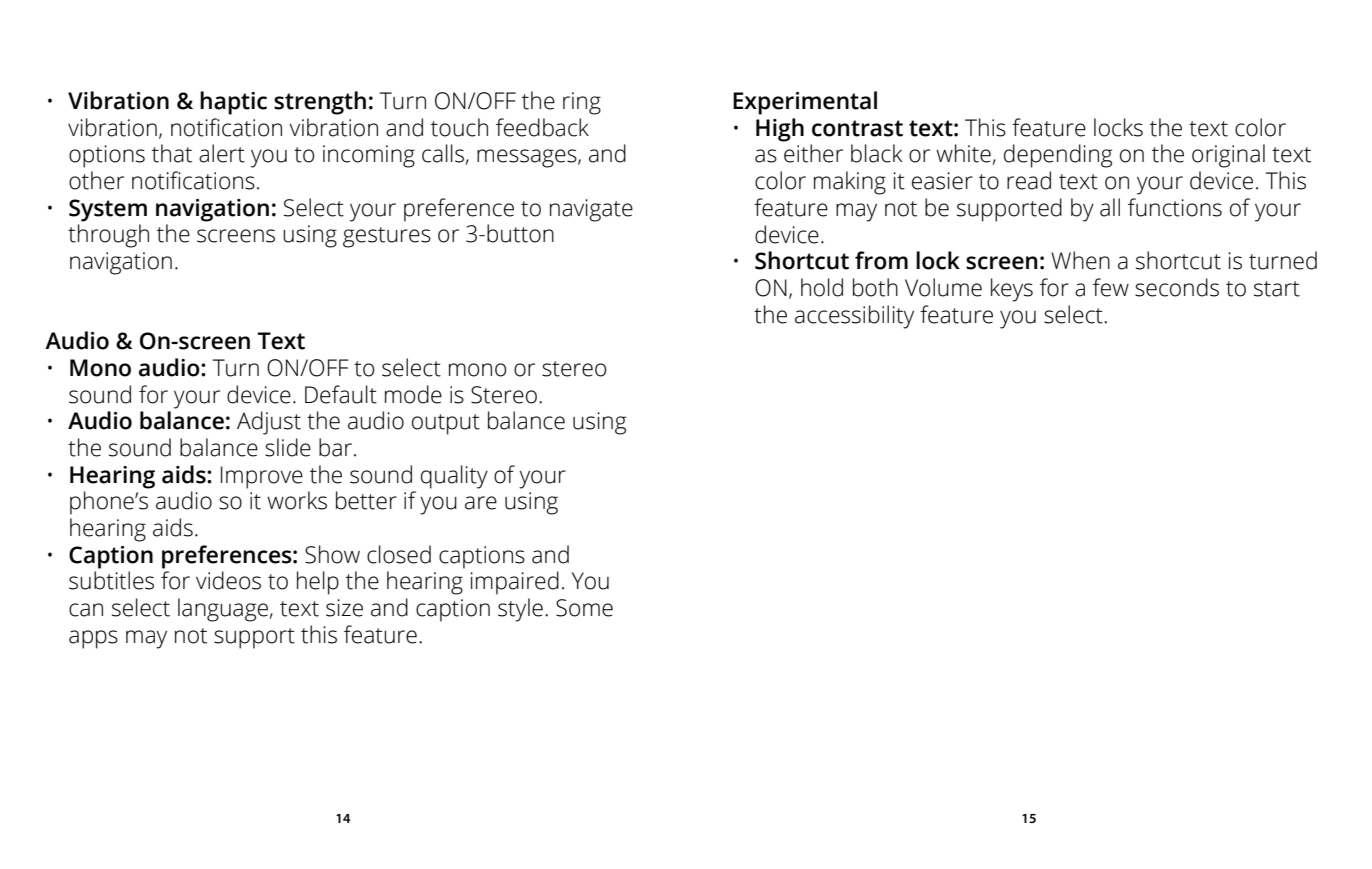 This screenshot has height=869, width=1372. What do you see at coordinates (108, 236) in the screenshot?
I see `through` at bounding box center [108, 236].
